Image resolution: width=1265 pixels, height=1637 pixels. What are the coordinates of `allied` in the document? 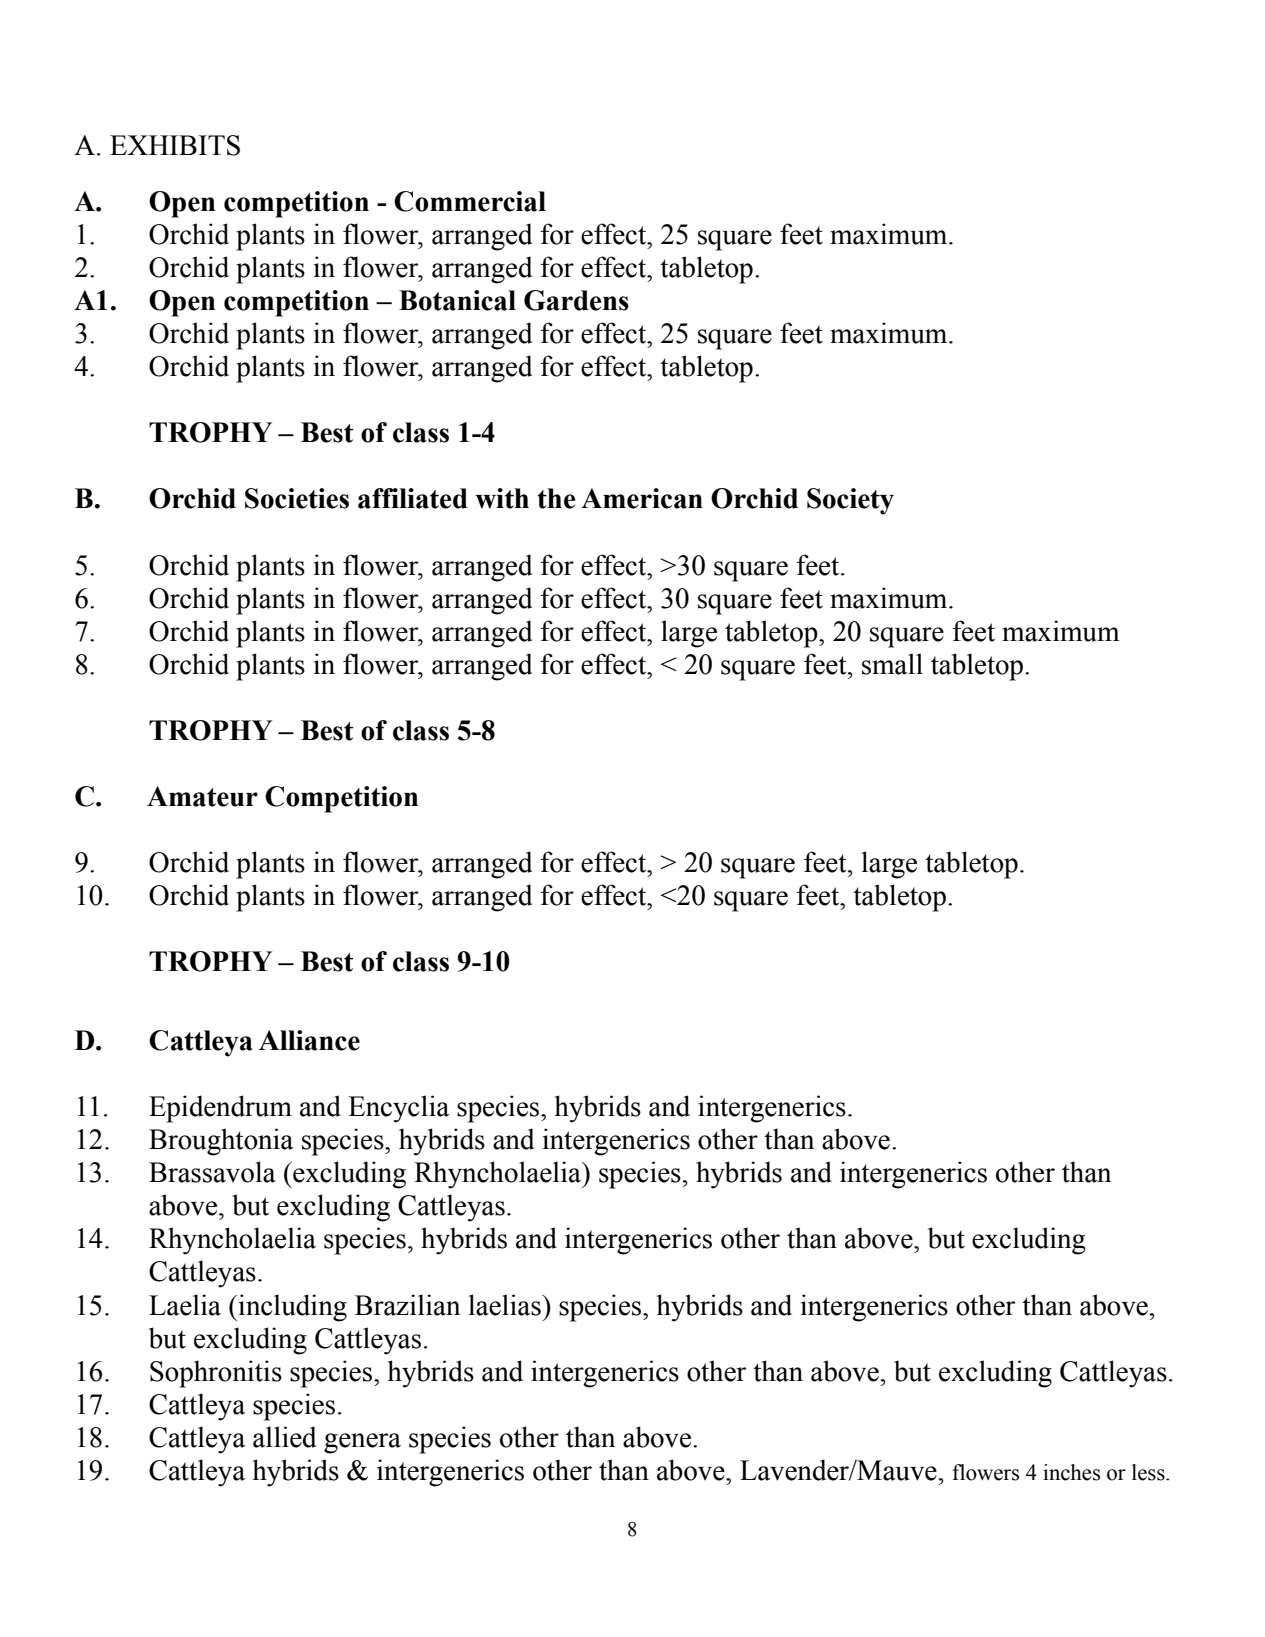 It's located at (284, 1437).
